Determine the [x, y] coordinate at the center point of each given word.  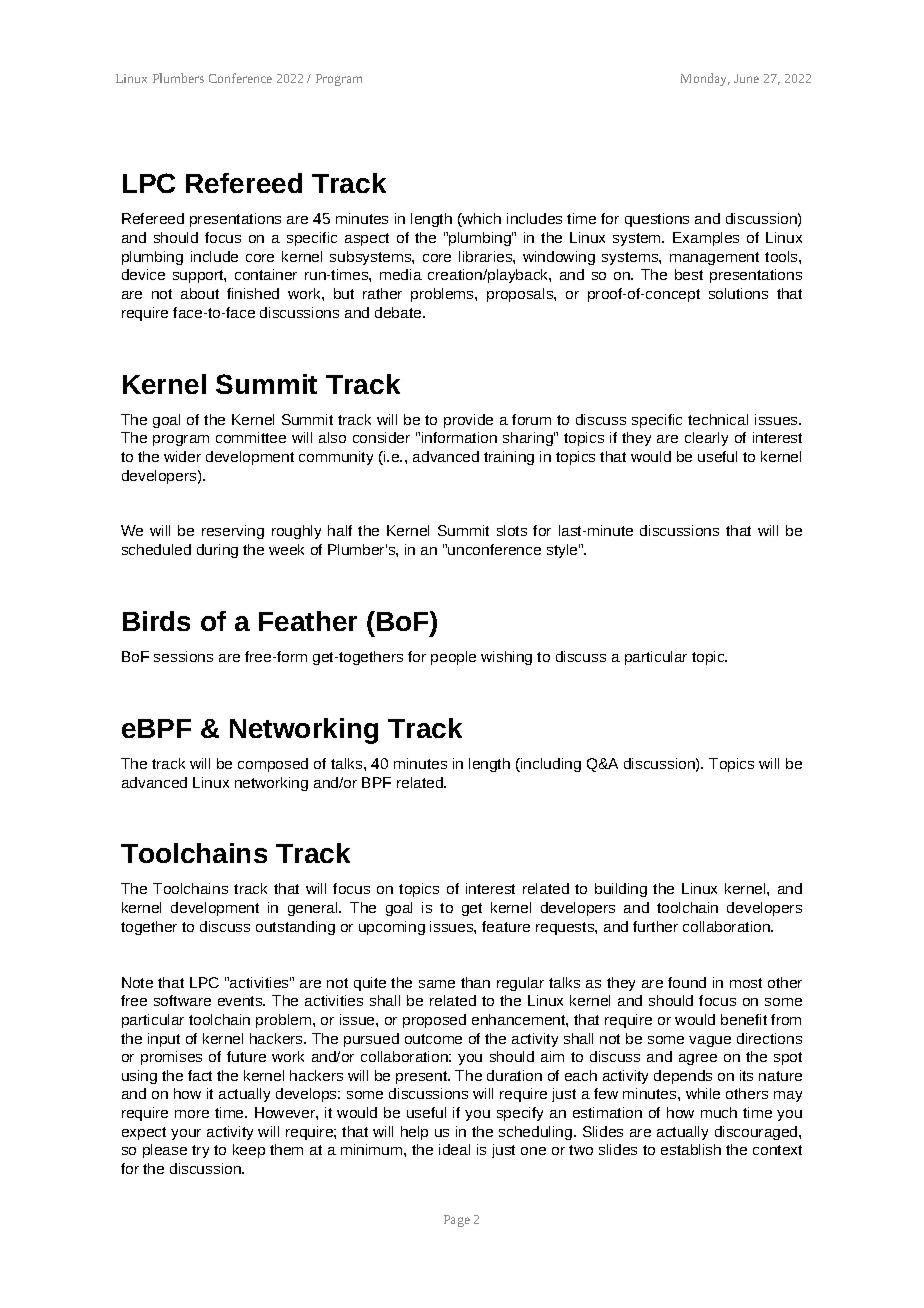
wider [182, 456]
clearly [706, 439]
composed [273, 765]
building [621, 890]
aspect [367, 239]
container [266, 274]
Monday [705, 79]
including [550, 765]
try [200, 1151]
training [509, 458]
